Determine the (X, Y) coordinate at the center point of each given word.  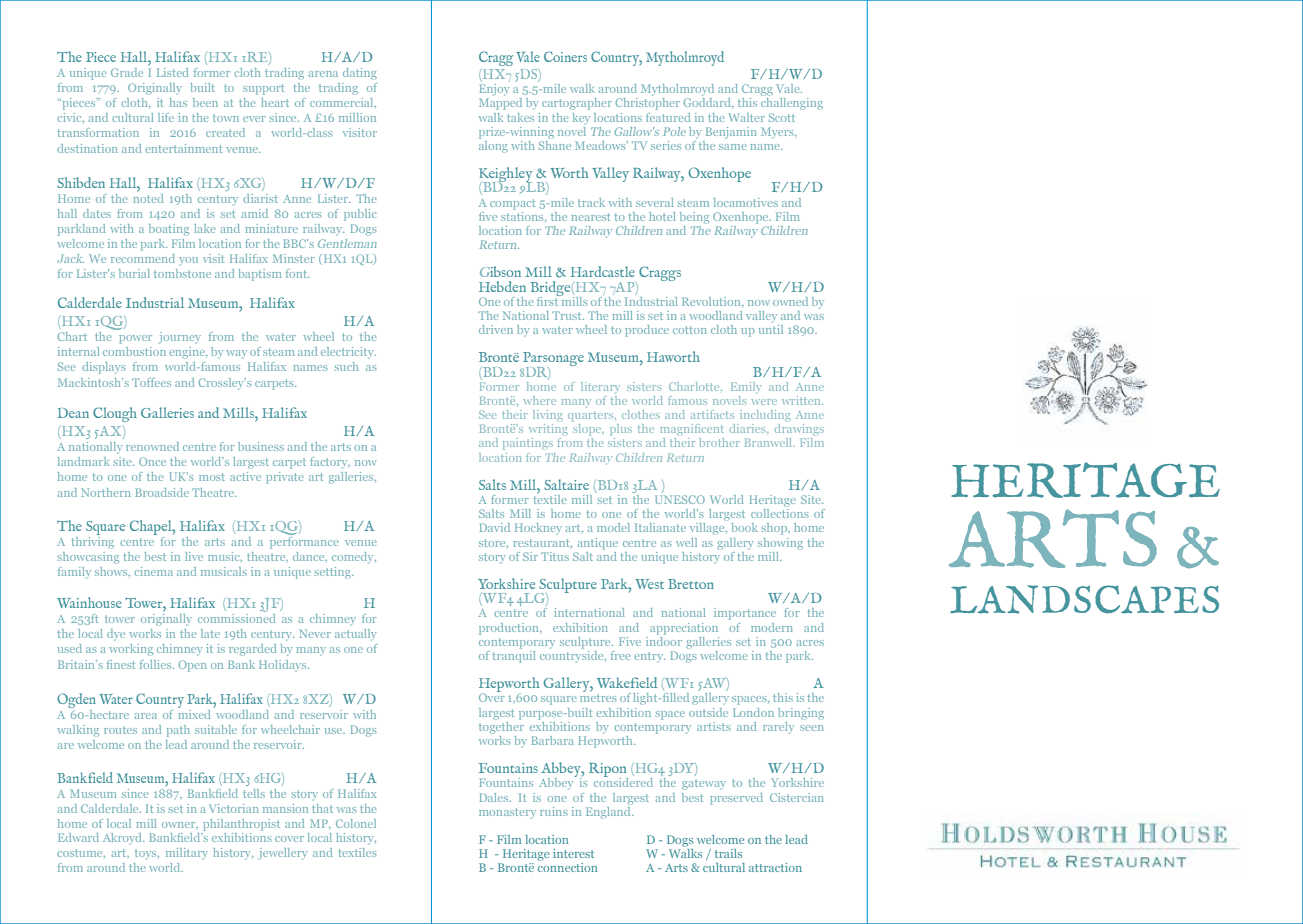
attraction (775, 867)
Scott (782, 117)
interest (573, 853)
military (187, 854)
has (178, 102)
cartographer (577, 104)
